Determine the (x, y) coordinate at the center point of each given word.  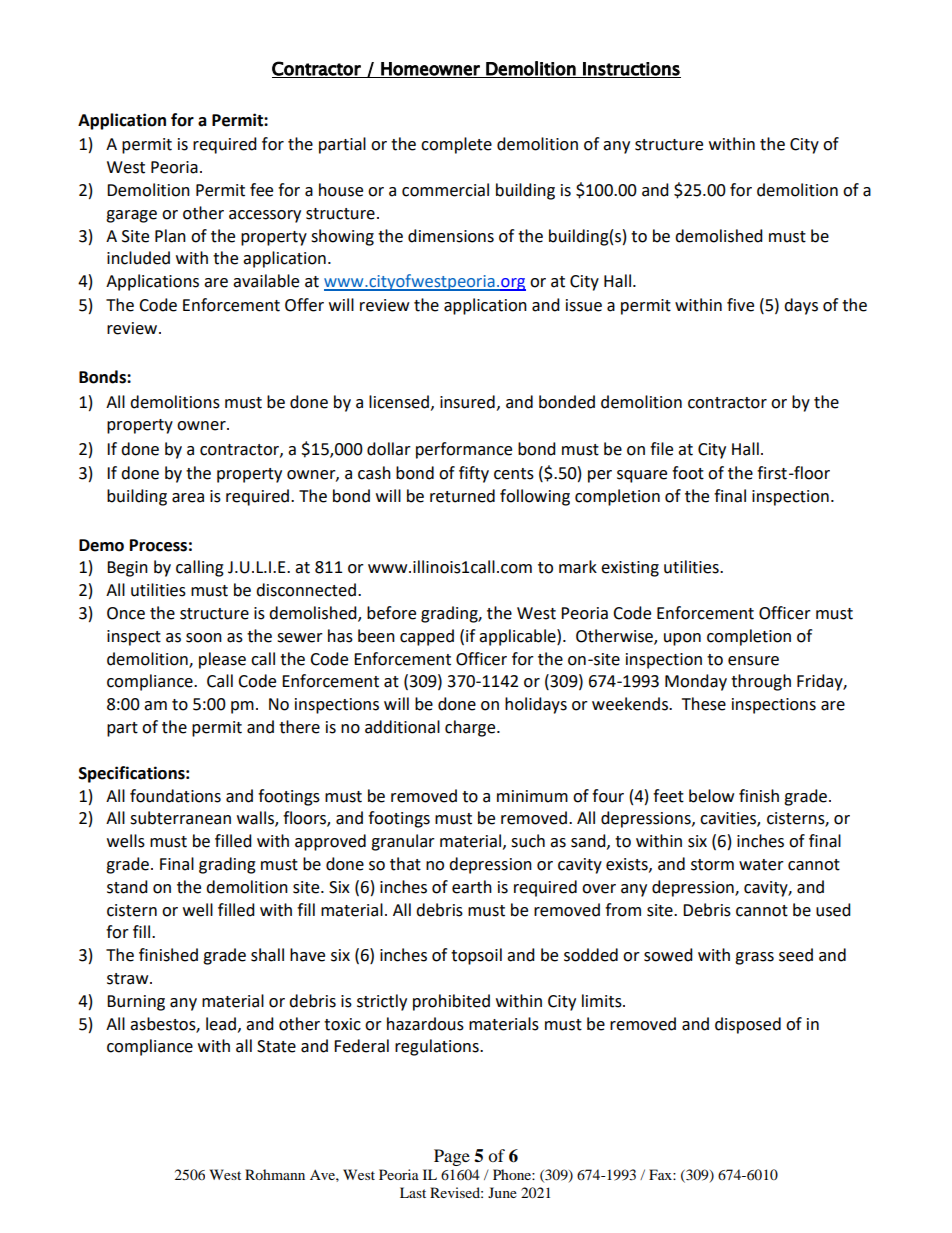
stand (127, 887)
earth (472, 887)
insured (467, 402)
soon (204, 638)
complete (456, 145)
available (266, 281)
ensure (753, 661)
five (740, 305)
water (761, 865)
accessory (265, 216)
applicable (518, 637)
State (276, 1046)
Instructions (631, 70)
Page (452, 1157)
